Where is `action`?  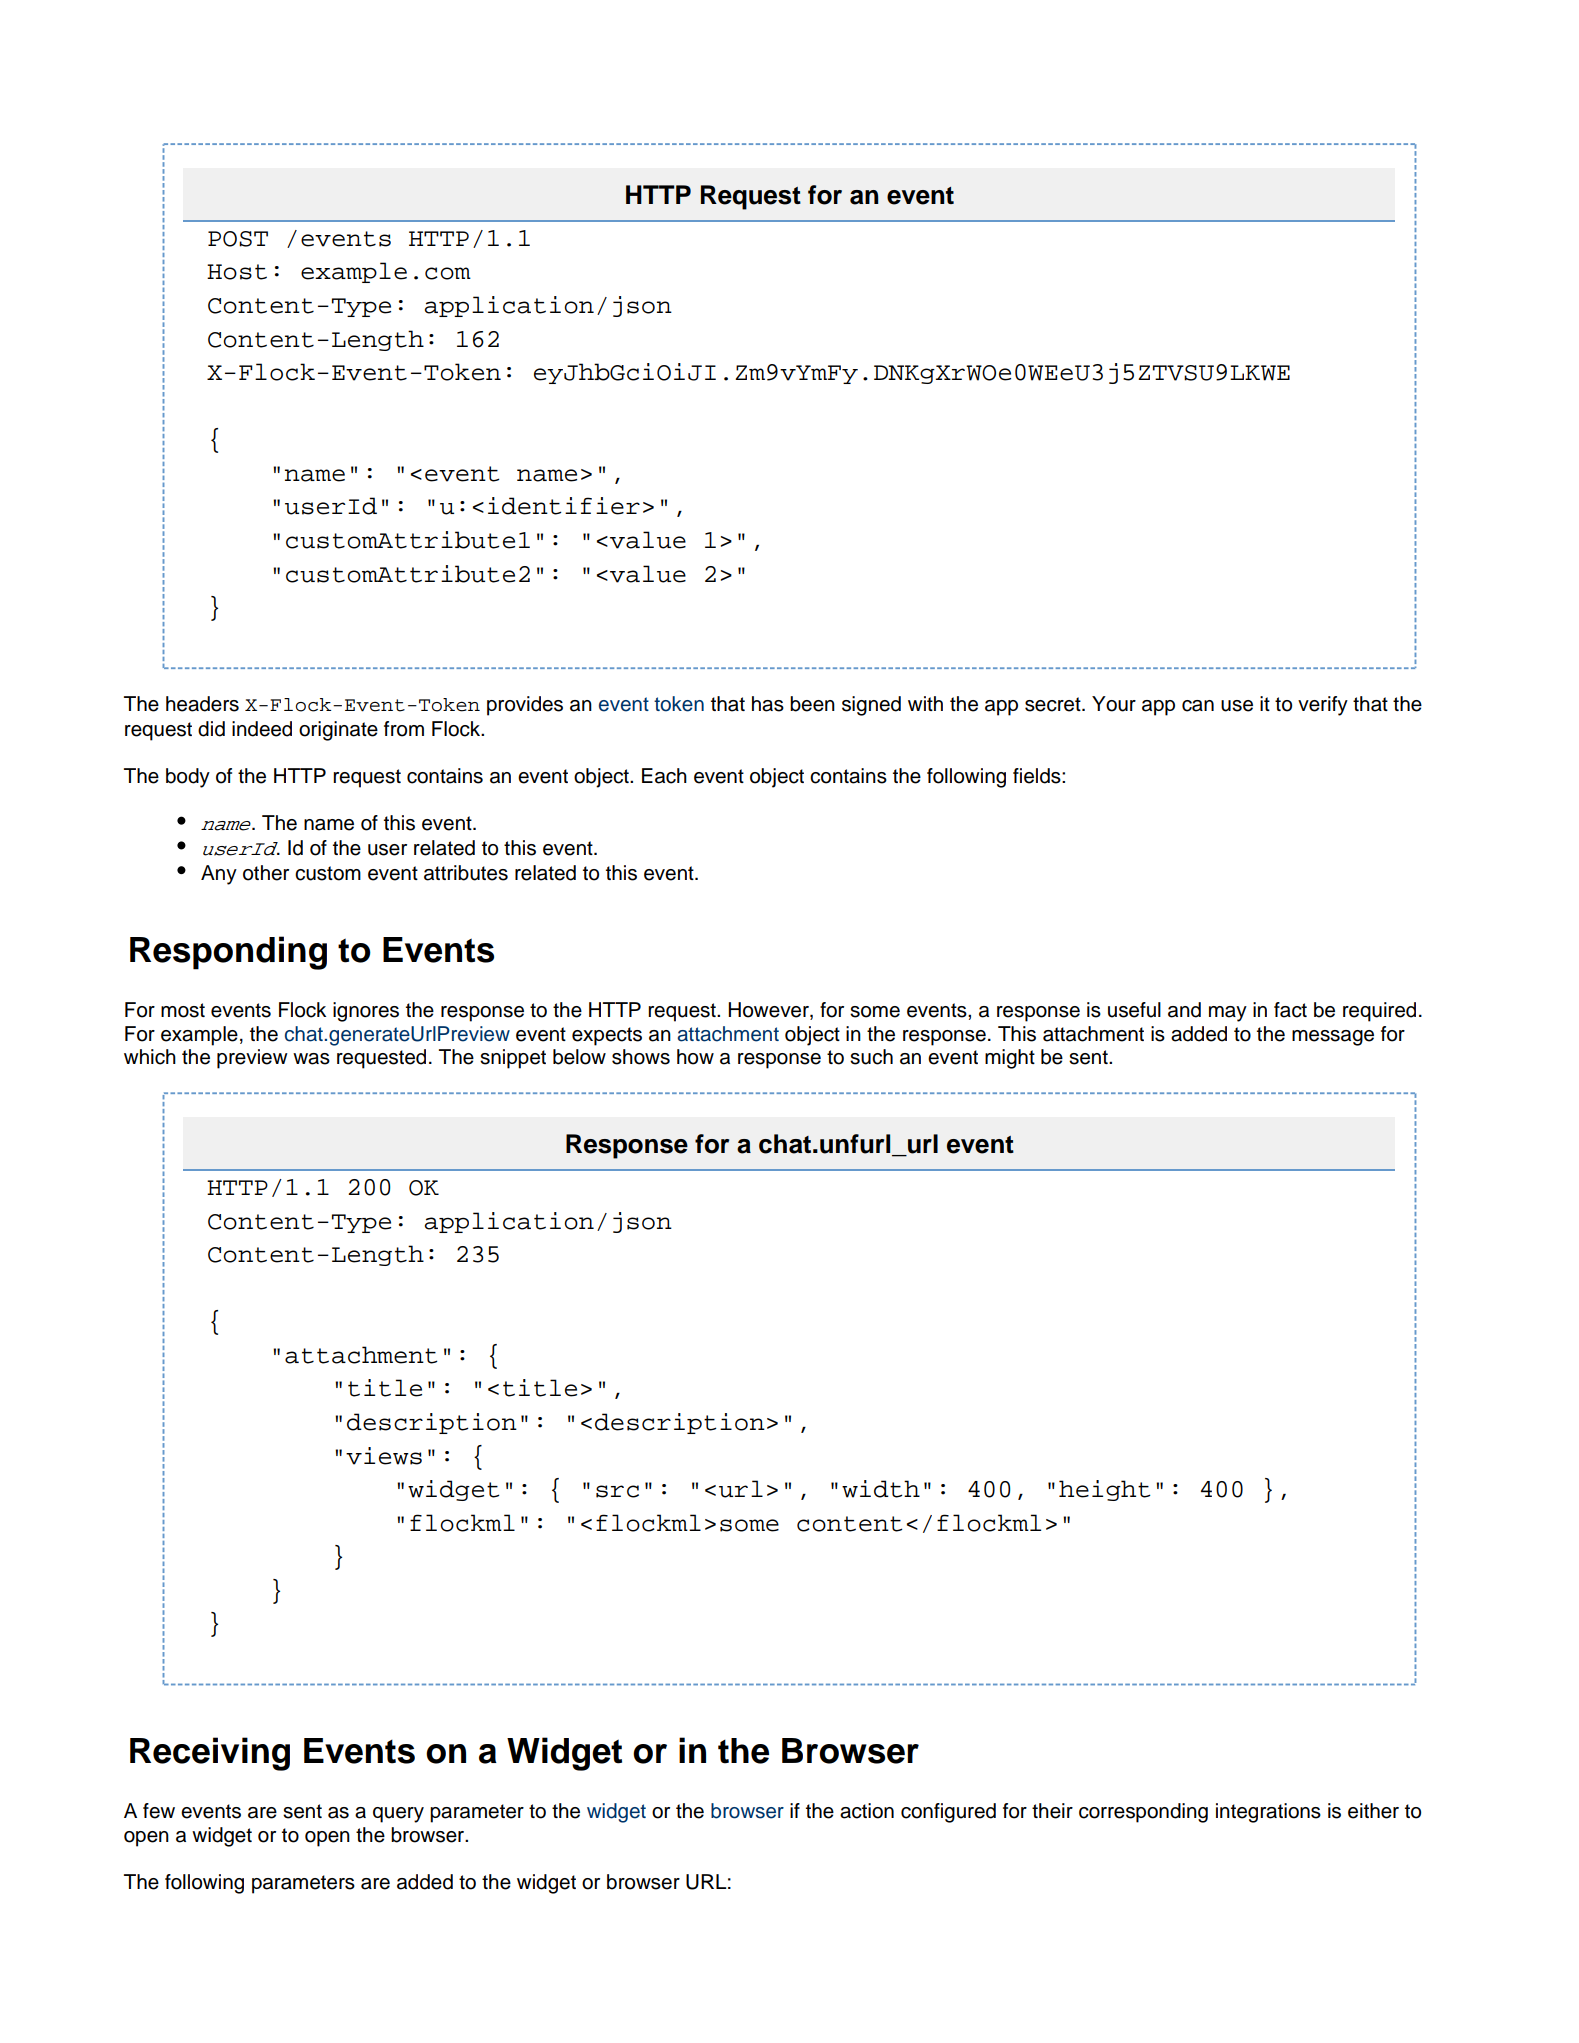 action is located at coordinates (867, 1811).
